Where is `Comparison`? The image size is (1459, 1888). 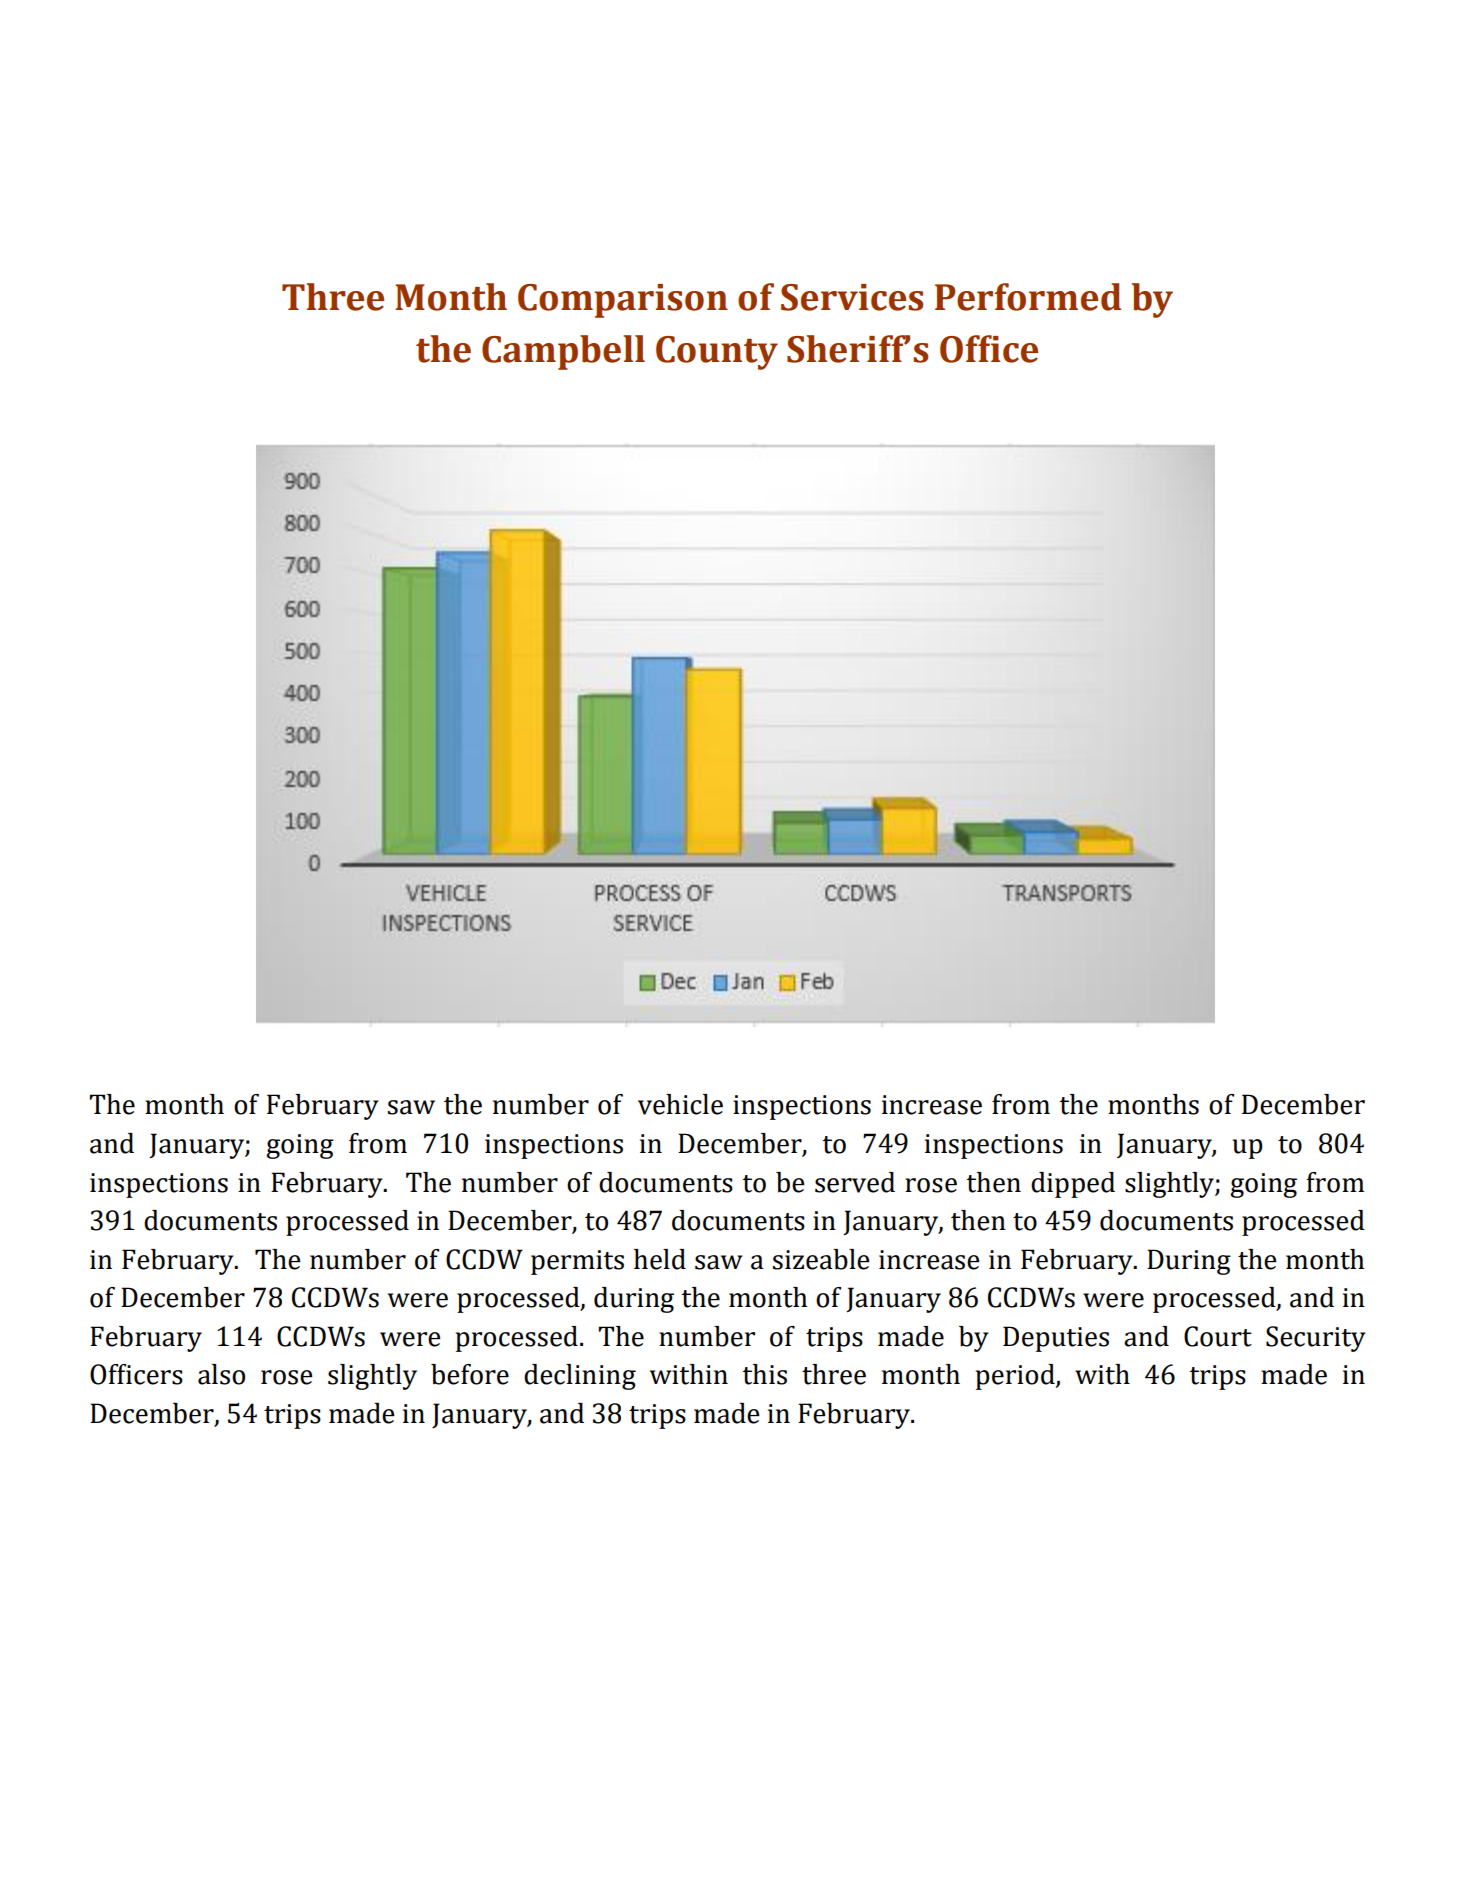
Comparison is located at coordinates (623, 301).
